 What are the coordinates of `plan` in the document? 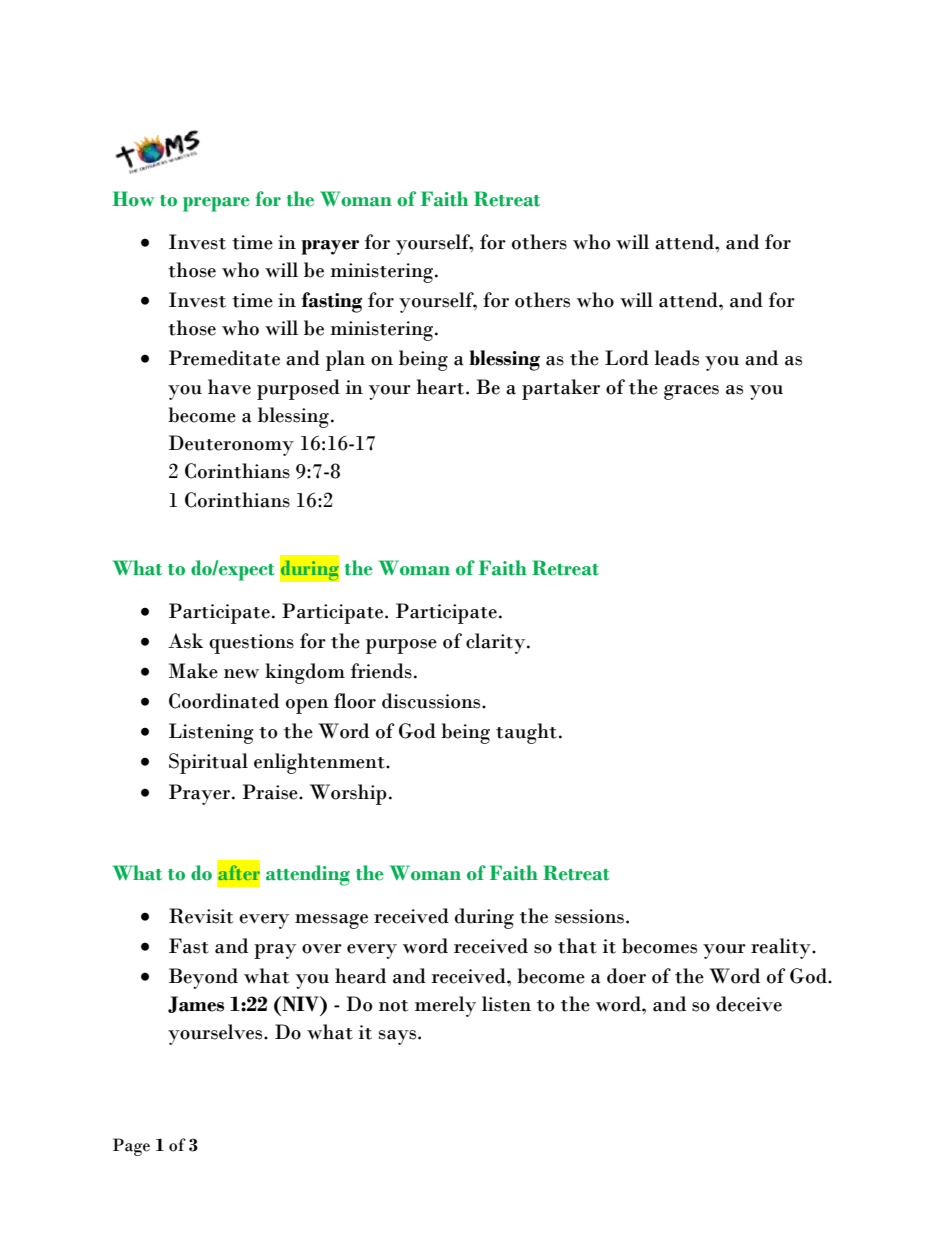 It's located at (345, 360).
